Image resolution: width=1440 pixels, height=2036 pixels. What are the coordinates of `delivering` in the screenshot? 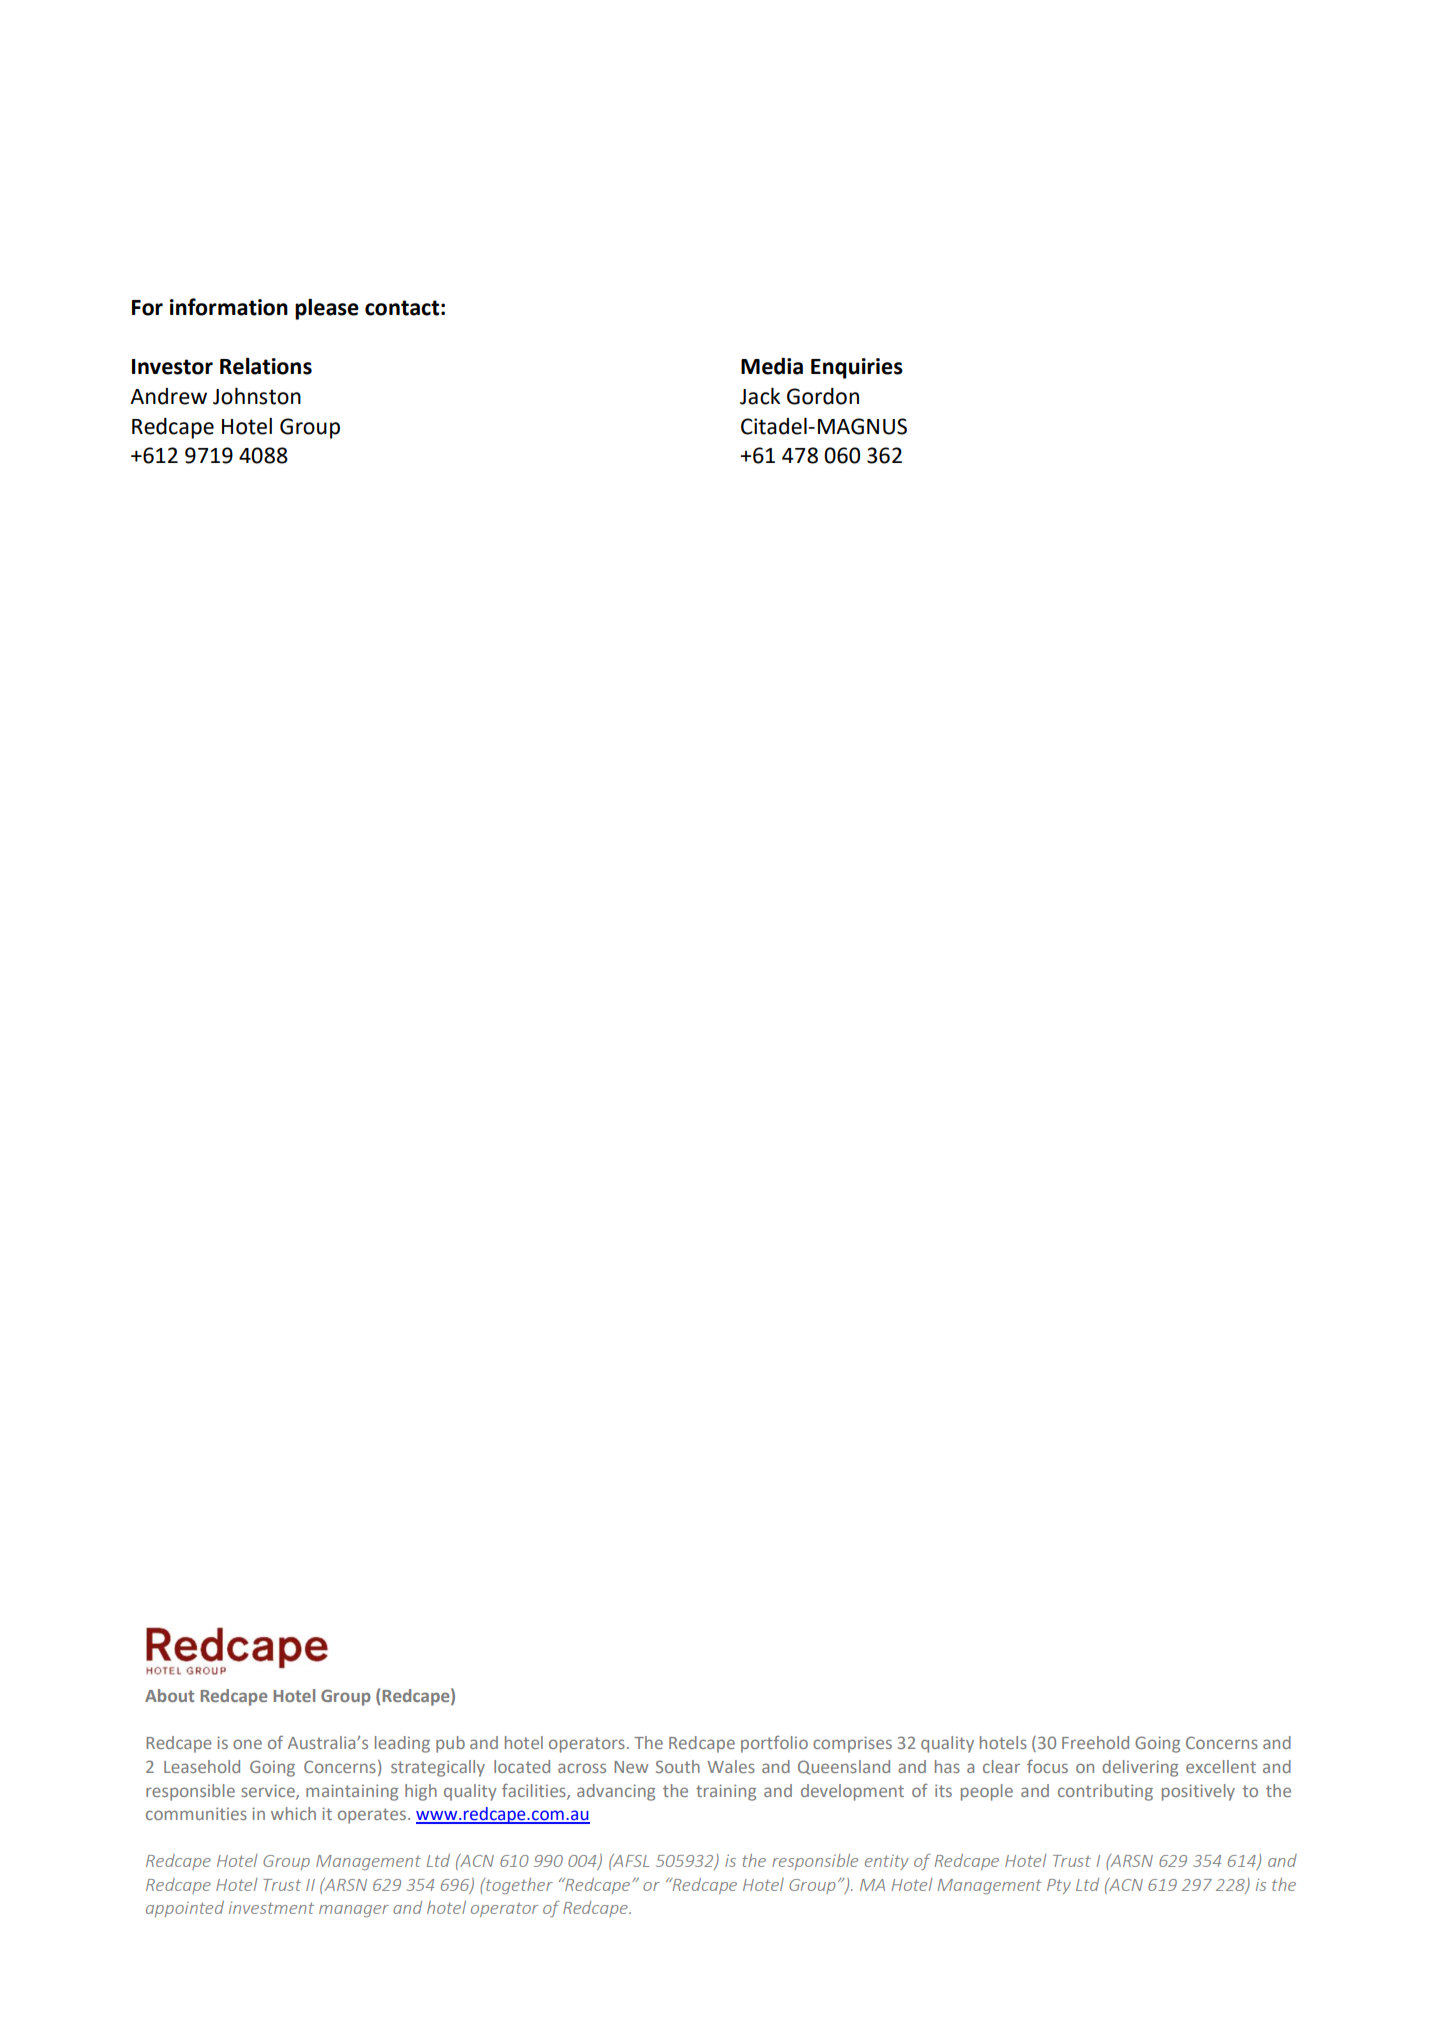 It's located at (1140, 1768).
